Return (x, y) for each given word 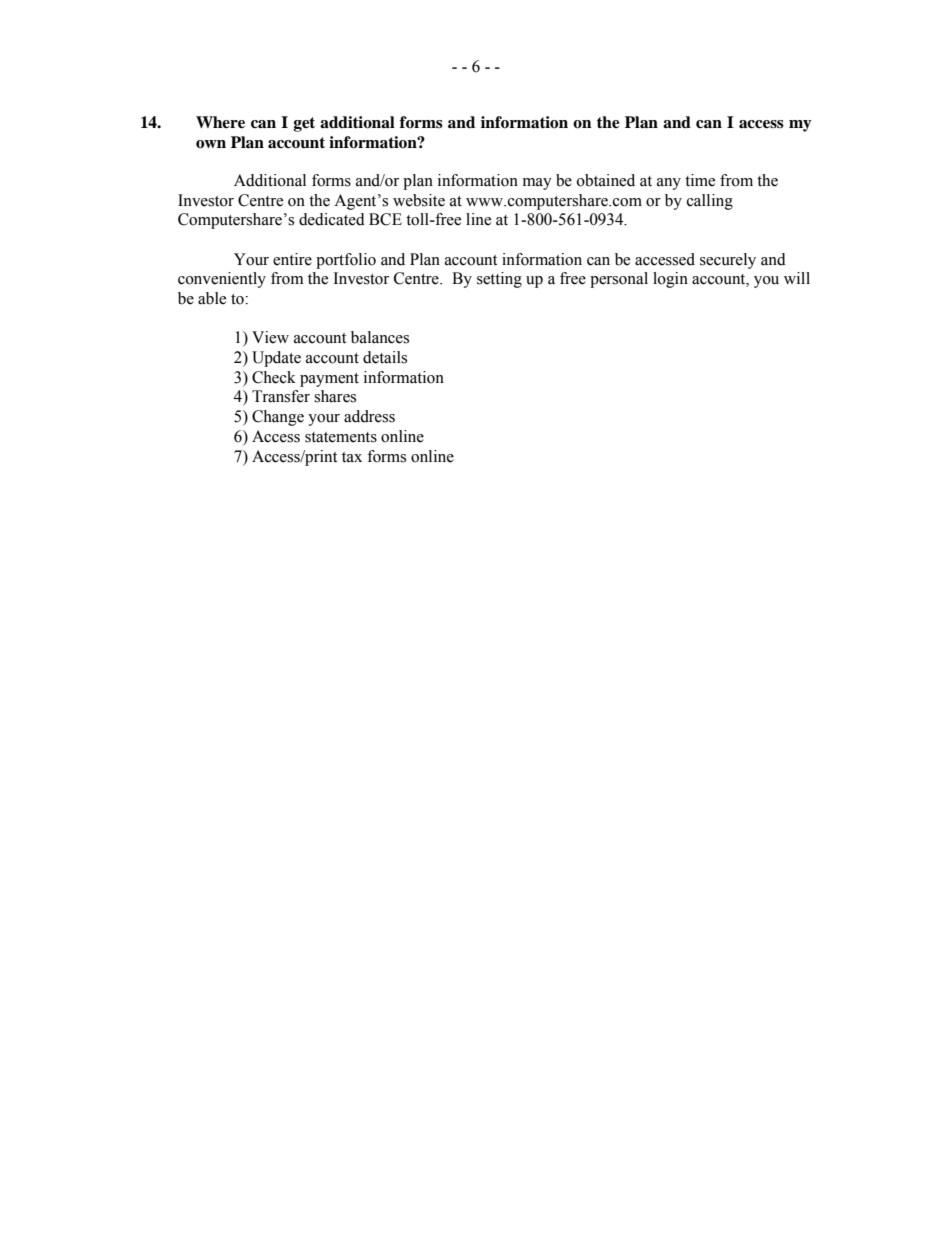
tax (352, 457)
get (304, 124)
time (700, 180)
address (369, 416)
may (537, 184)
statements (341, 437)
